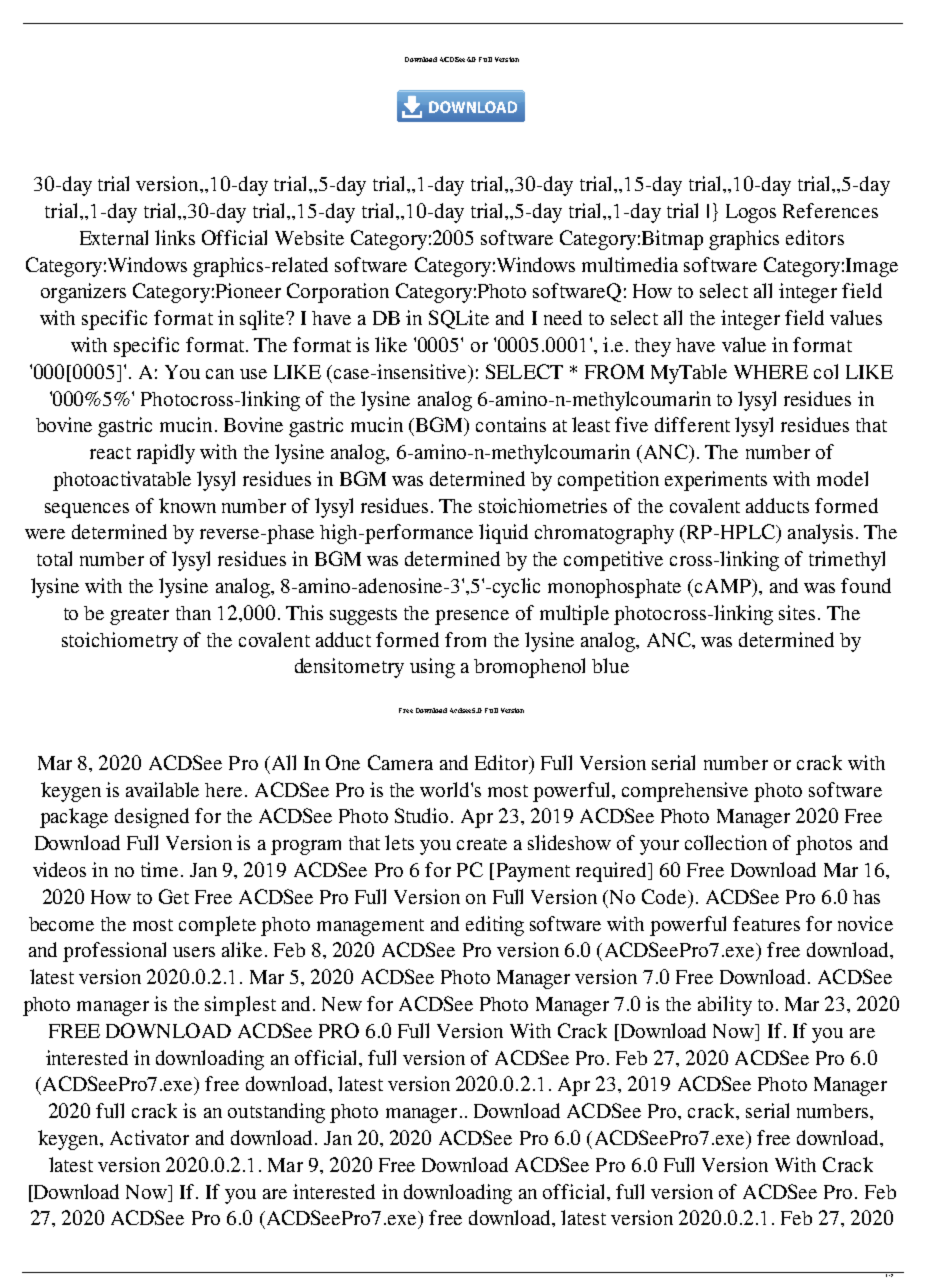 This screenshot has width=926, height=1288. What do you see at coordinates (149, 1137) in the screenshot?
I see `Activator` at bounding box center [149, 1137].
